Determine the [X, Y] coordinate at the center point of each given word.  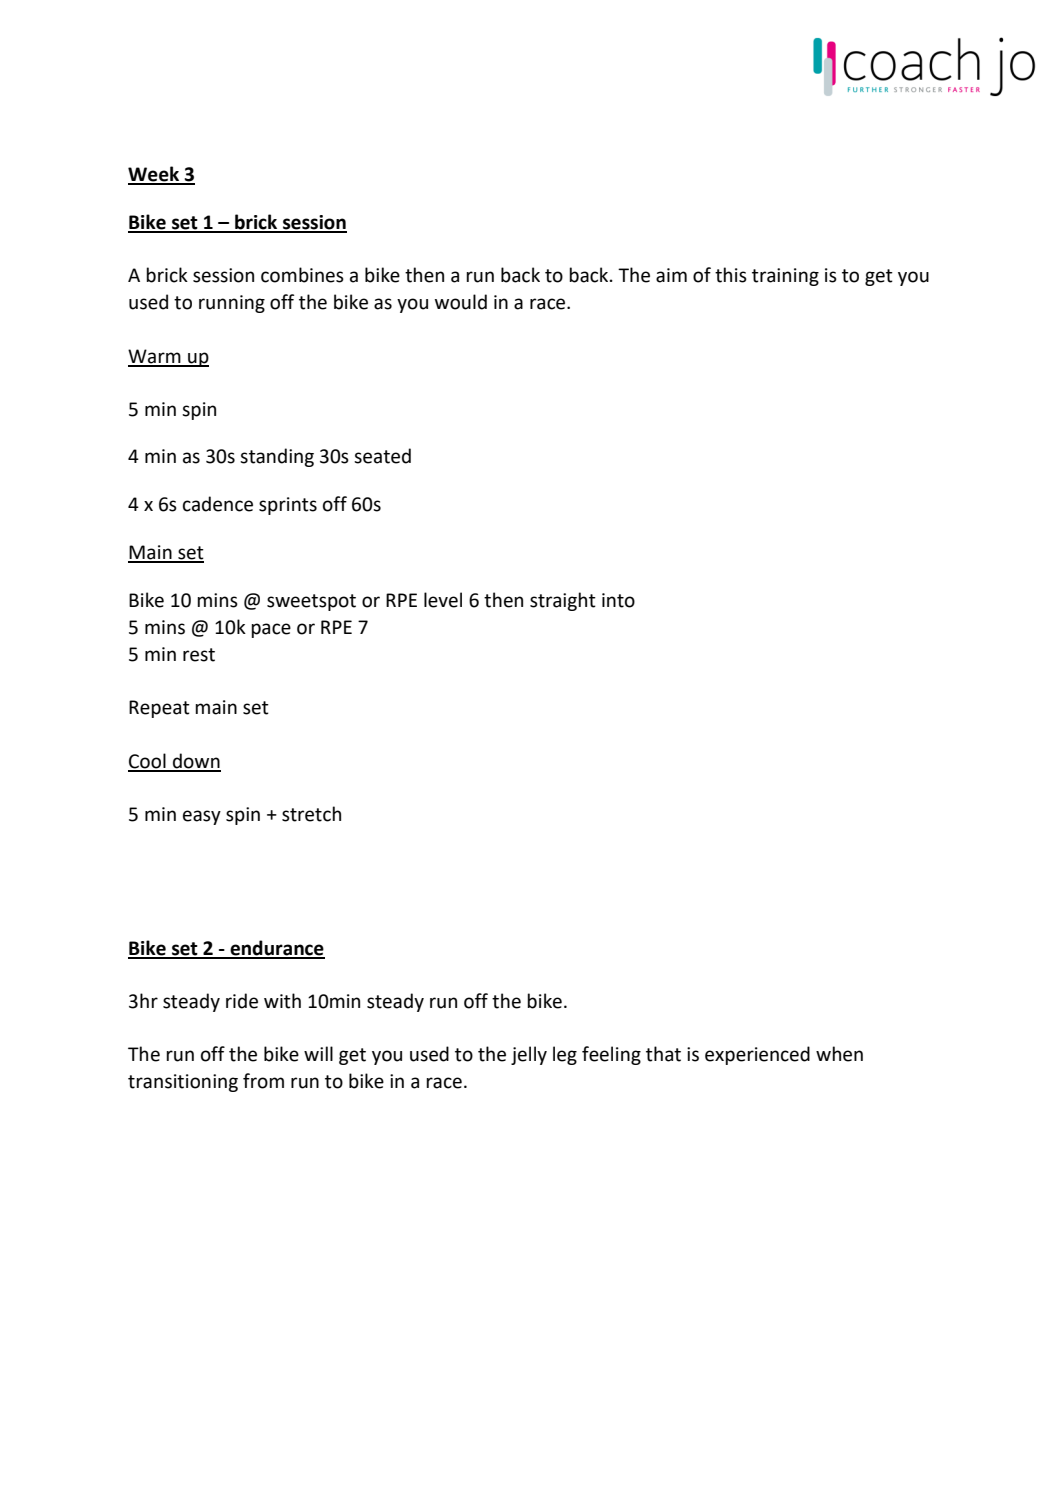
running [232, 304]
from [263, 1081]
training [785, 277]
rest [199, 655]
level [443, 600]
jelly [529, 1055]
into [618, 600]
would [461, 302]
